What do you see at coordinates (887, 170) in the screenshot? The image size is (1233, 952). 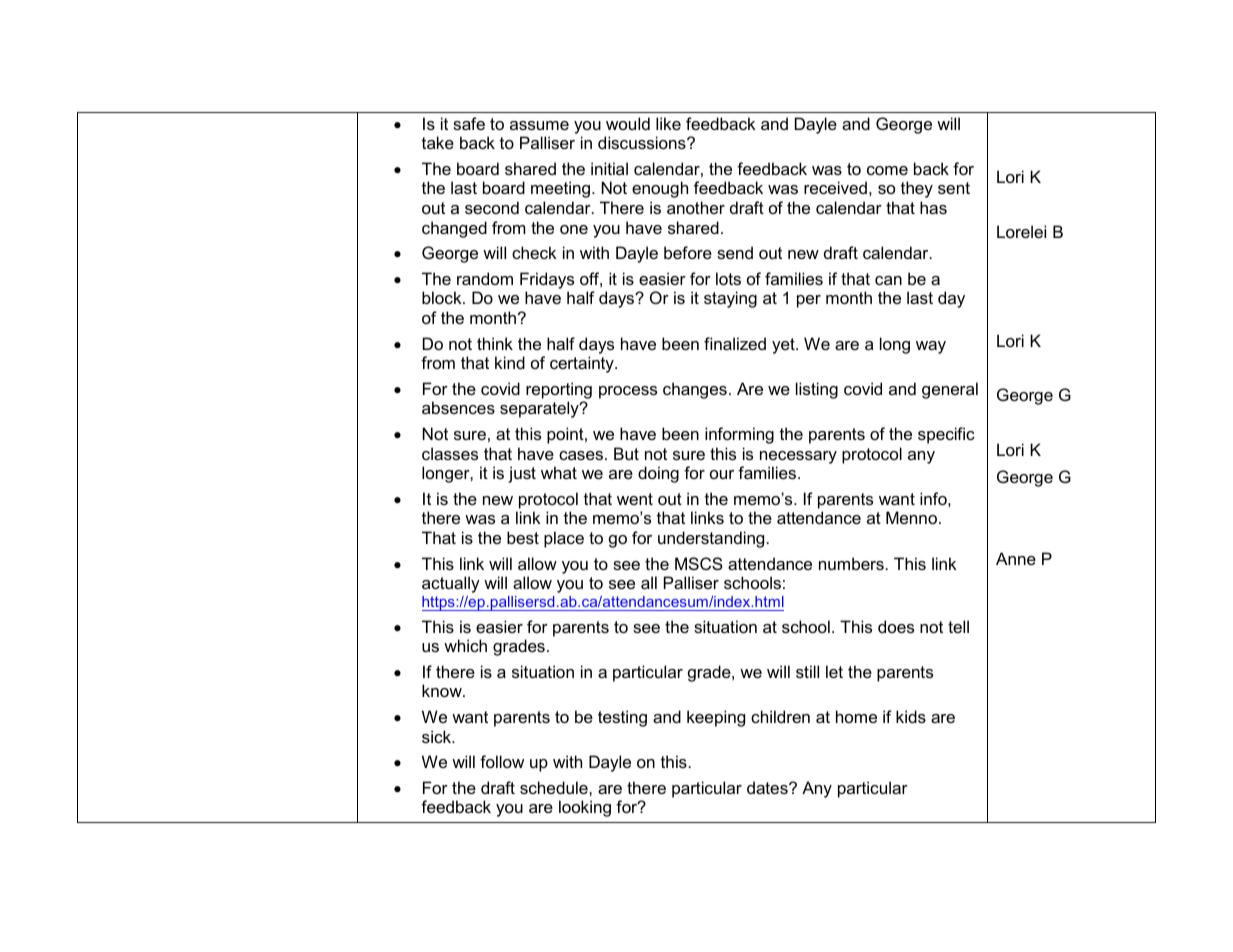 I see `come` at bounding box center [887, 170].
